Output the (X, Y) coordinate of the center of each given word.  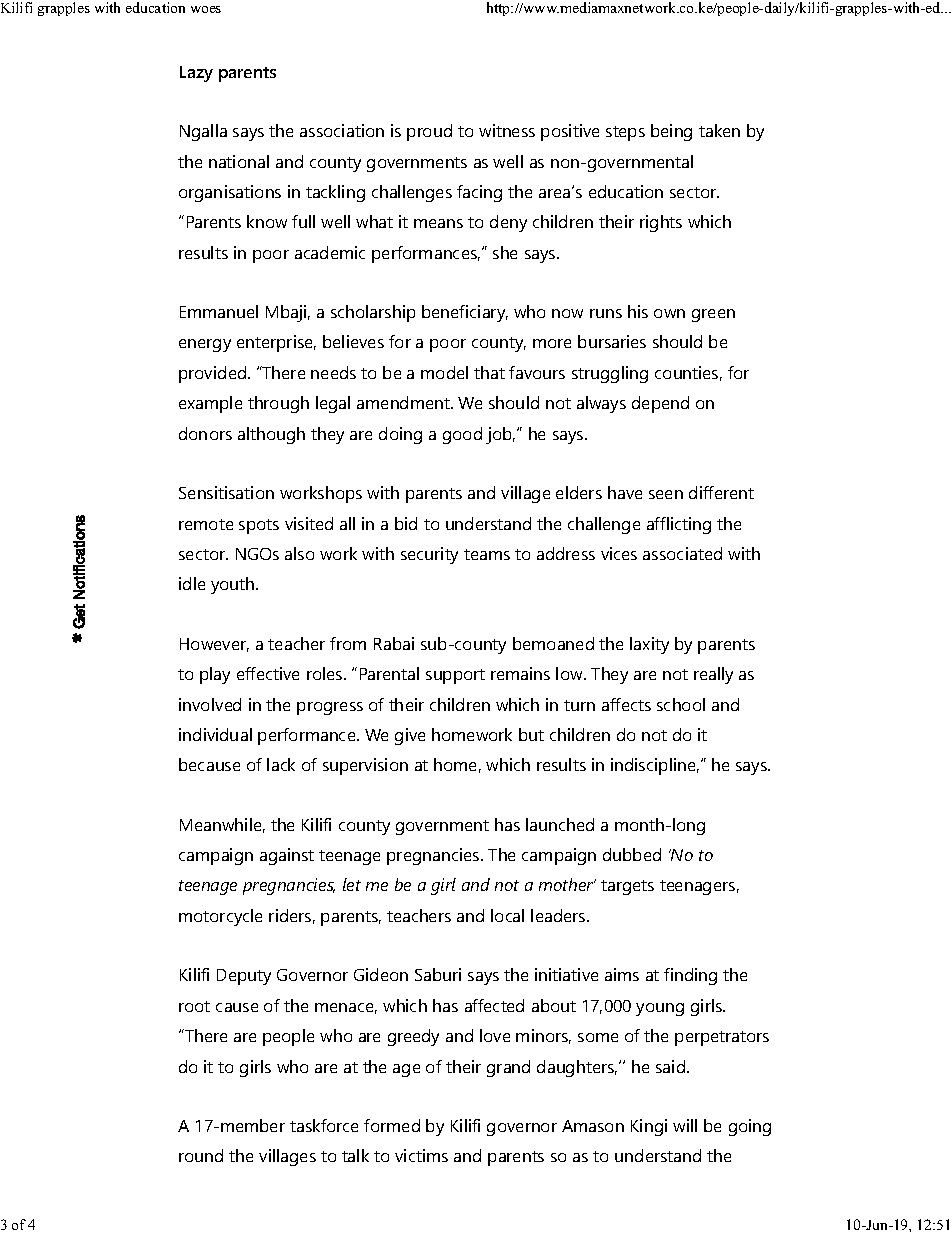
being (671, 132)
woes (206, 9)
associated (682, 553)
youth (234, 585)
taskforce (324, 1125)
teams (487, 554)
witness (507, 130)
